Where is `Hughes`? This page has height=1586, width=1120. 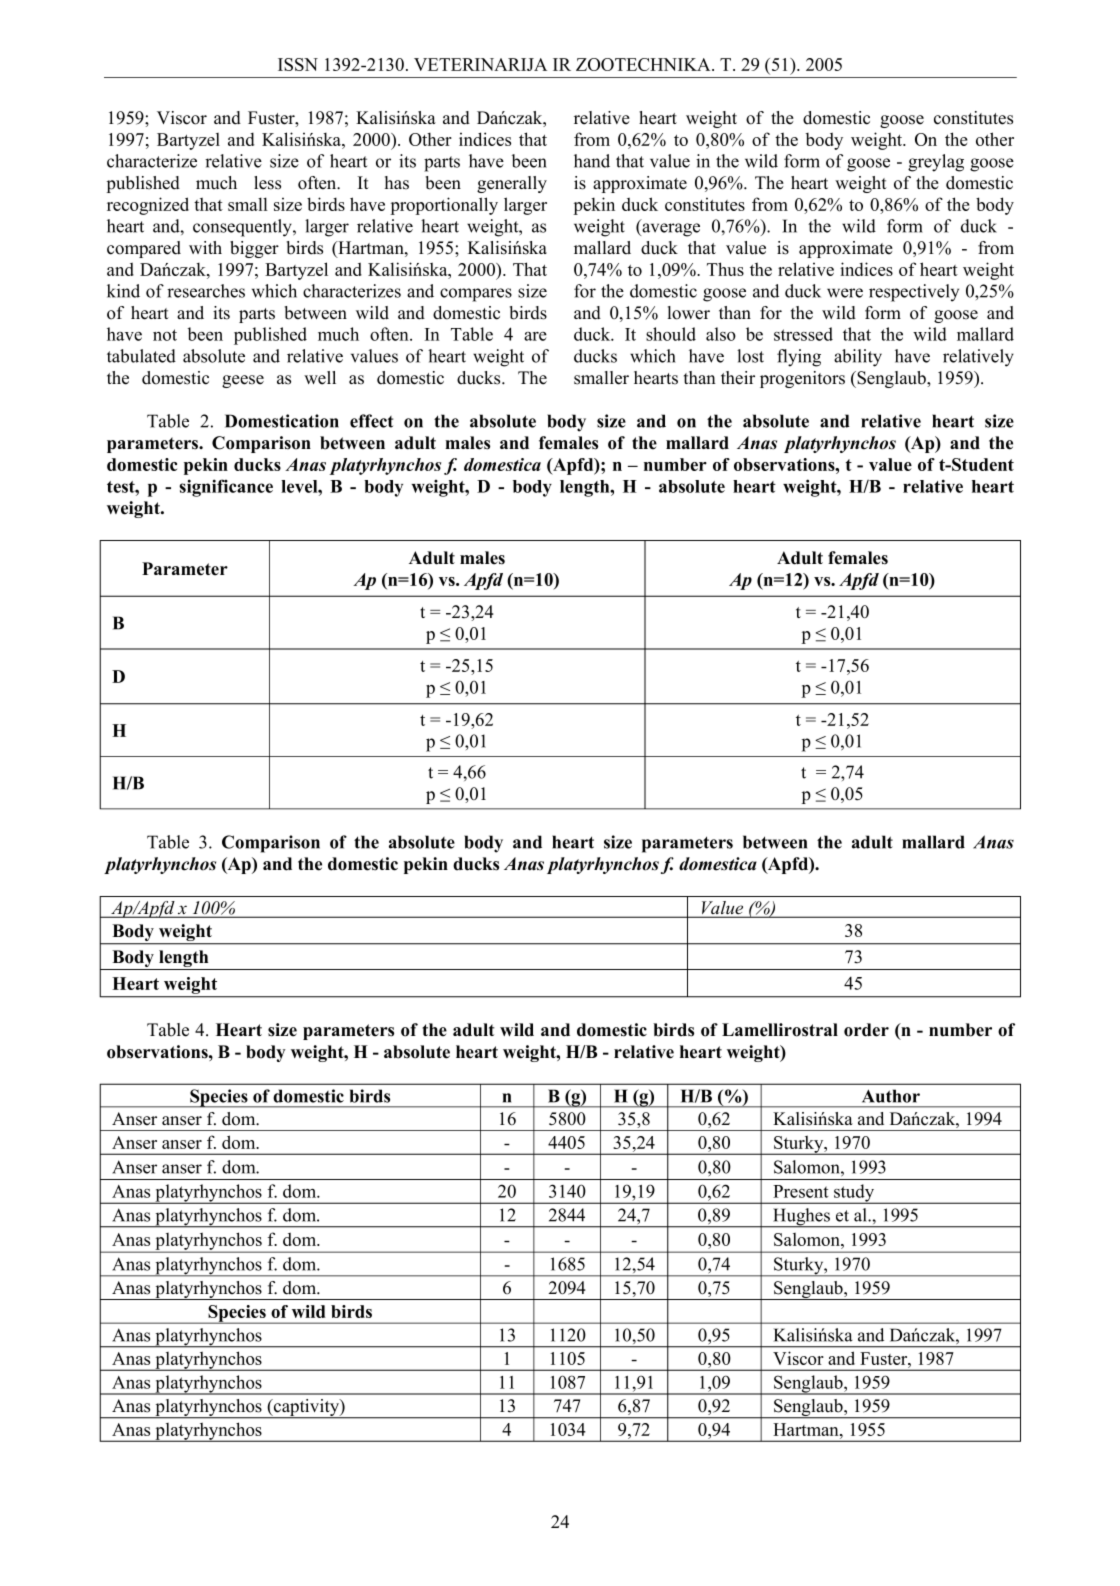
Hughes is located at coordinates (801, 1218).
